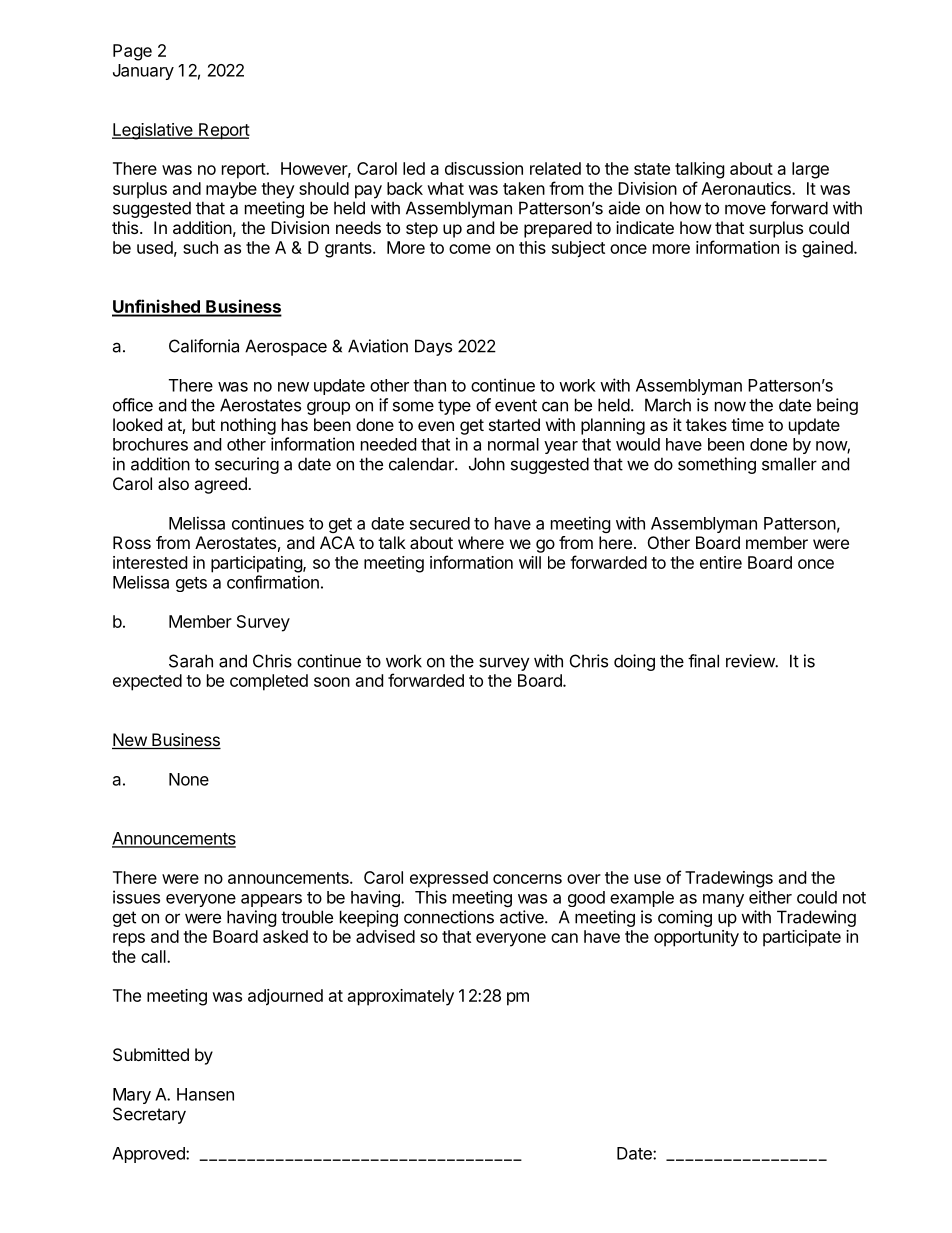  I want to click on Days, so click(433, 347).
